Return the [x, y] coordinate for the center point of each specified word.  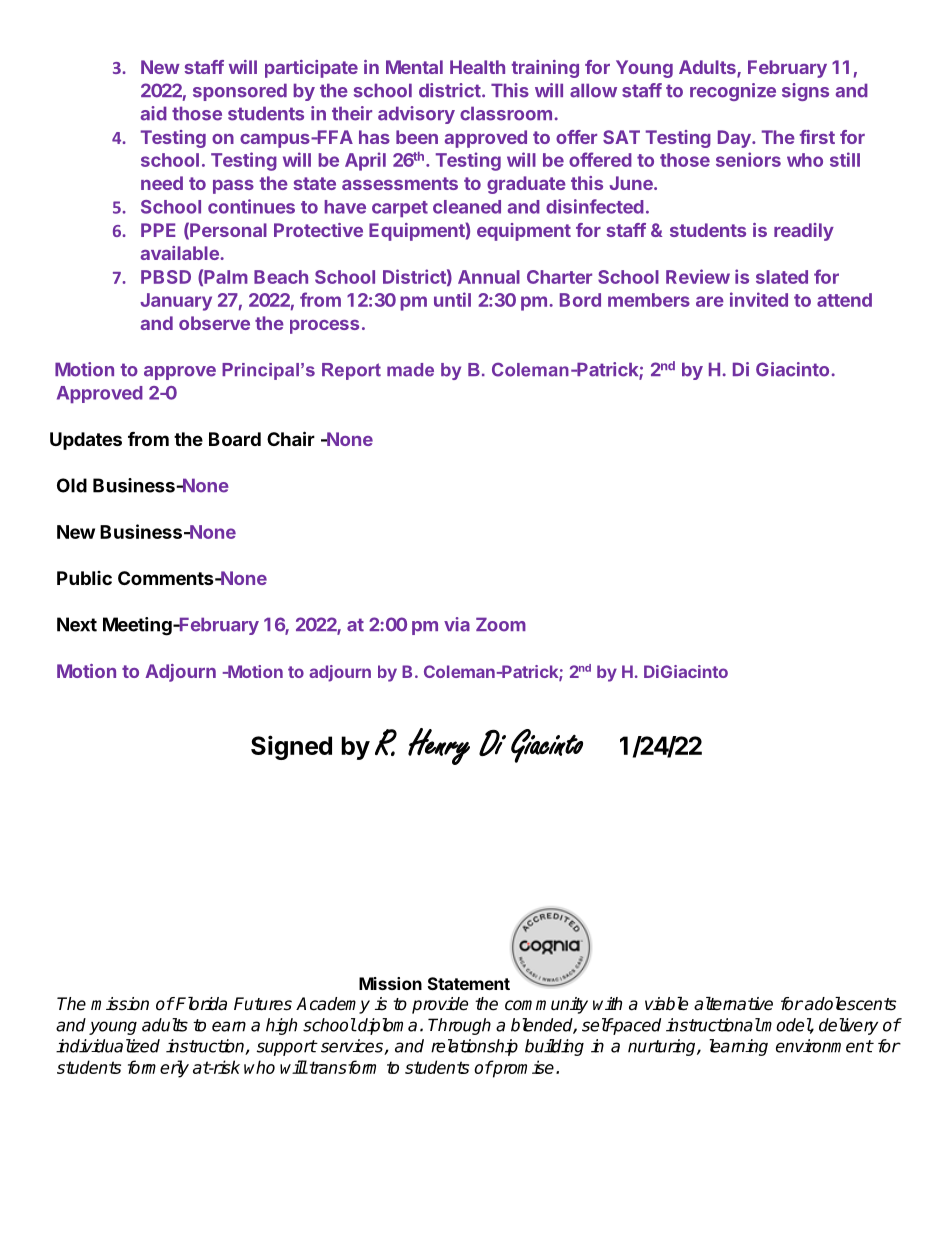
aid [154, 113]
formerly [158, 1069]
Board [235, 439]
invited [759, 299]
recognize [733, 92]
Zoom [501, 624]
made [410, 370]
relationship [474, 1047]
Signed [291, 747]
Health [477, 67]
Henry [439, 746]
